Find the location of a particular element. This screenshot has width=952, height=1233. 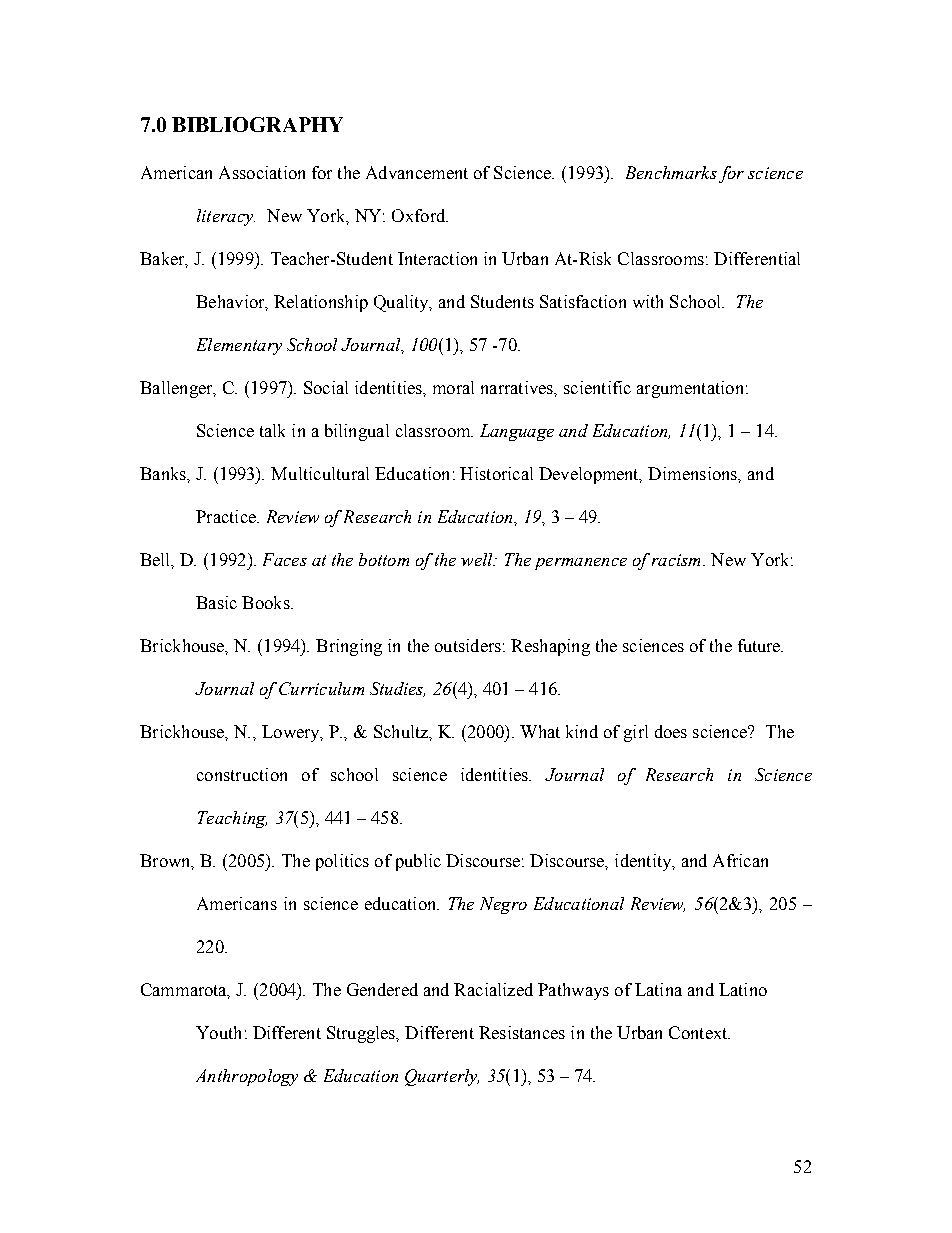

construction is located at coordinates (242, 774).
